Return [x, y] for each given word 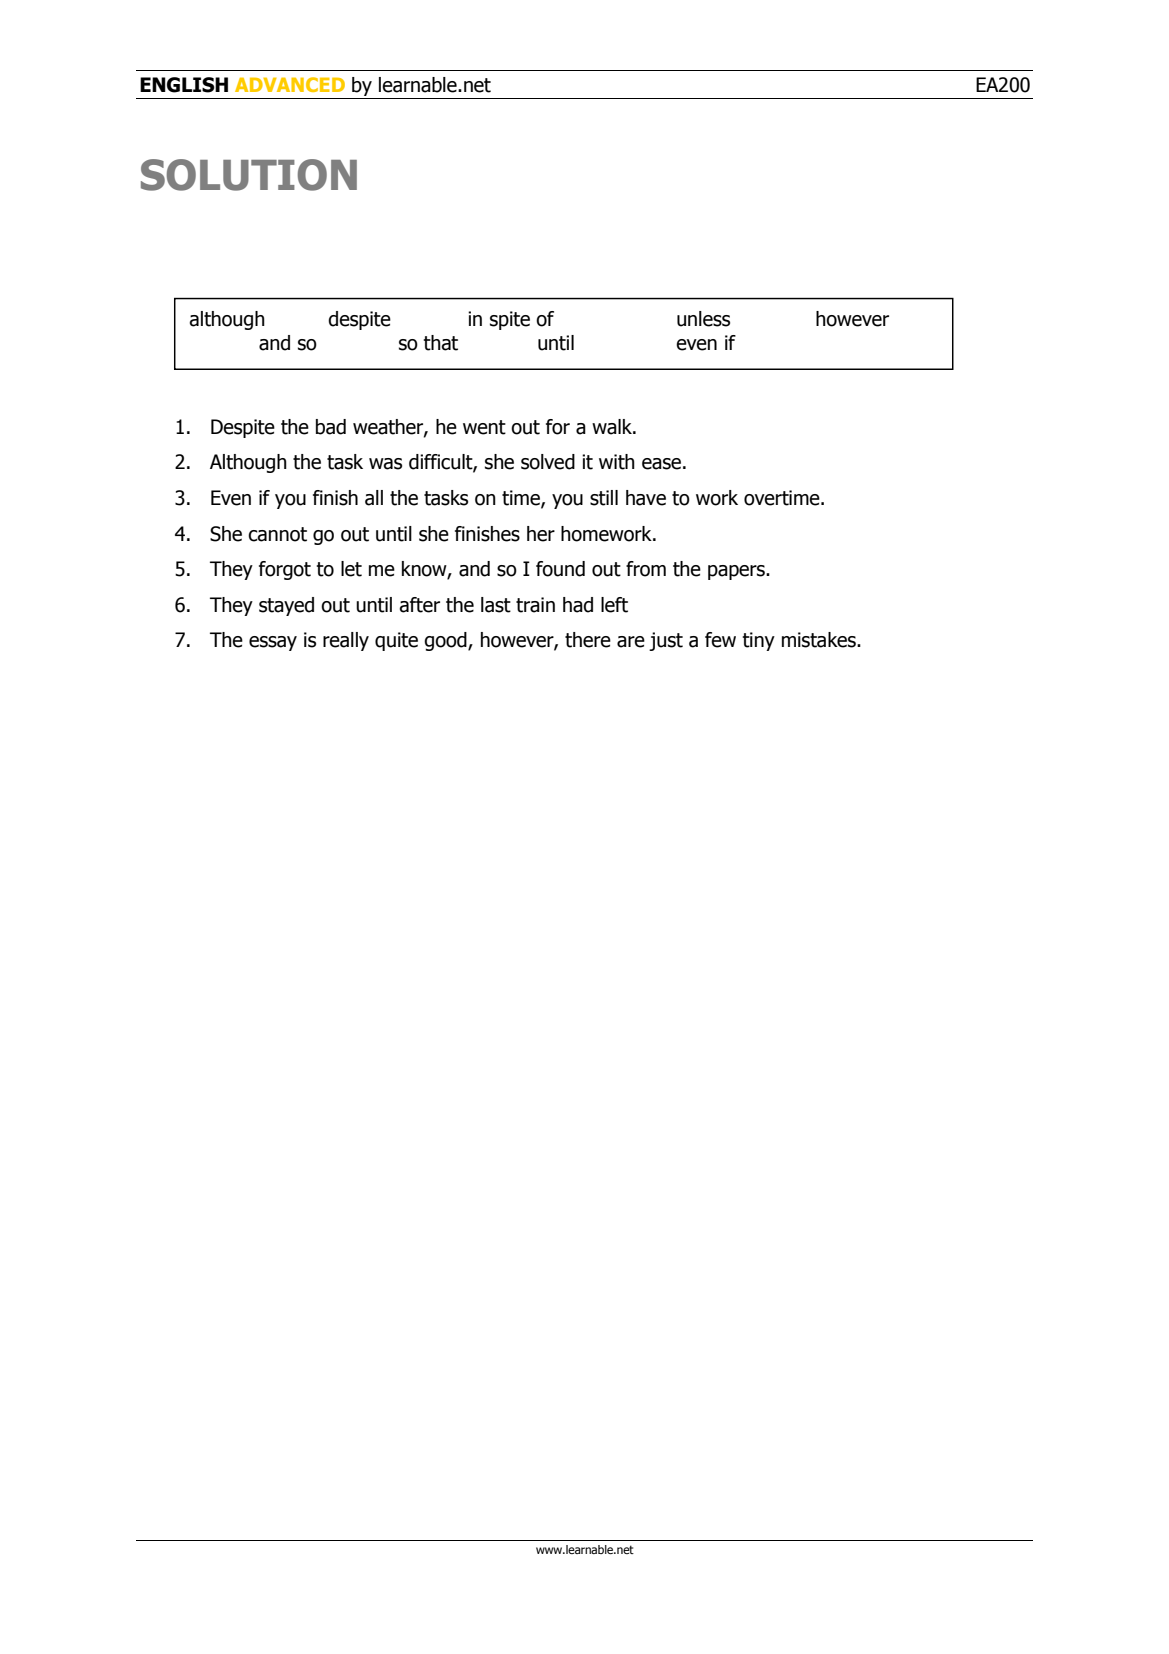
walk [613, 427]
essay [273, 643]
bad [331, 427]
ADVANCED [290, 84]
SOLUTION [249, 175]
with [617, 462]
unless [703, 319]
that [441, 343]
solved [548, 462]
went [484, 427]
